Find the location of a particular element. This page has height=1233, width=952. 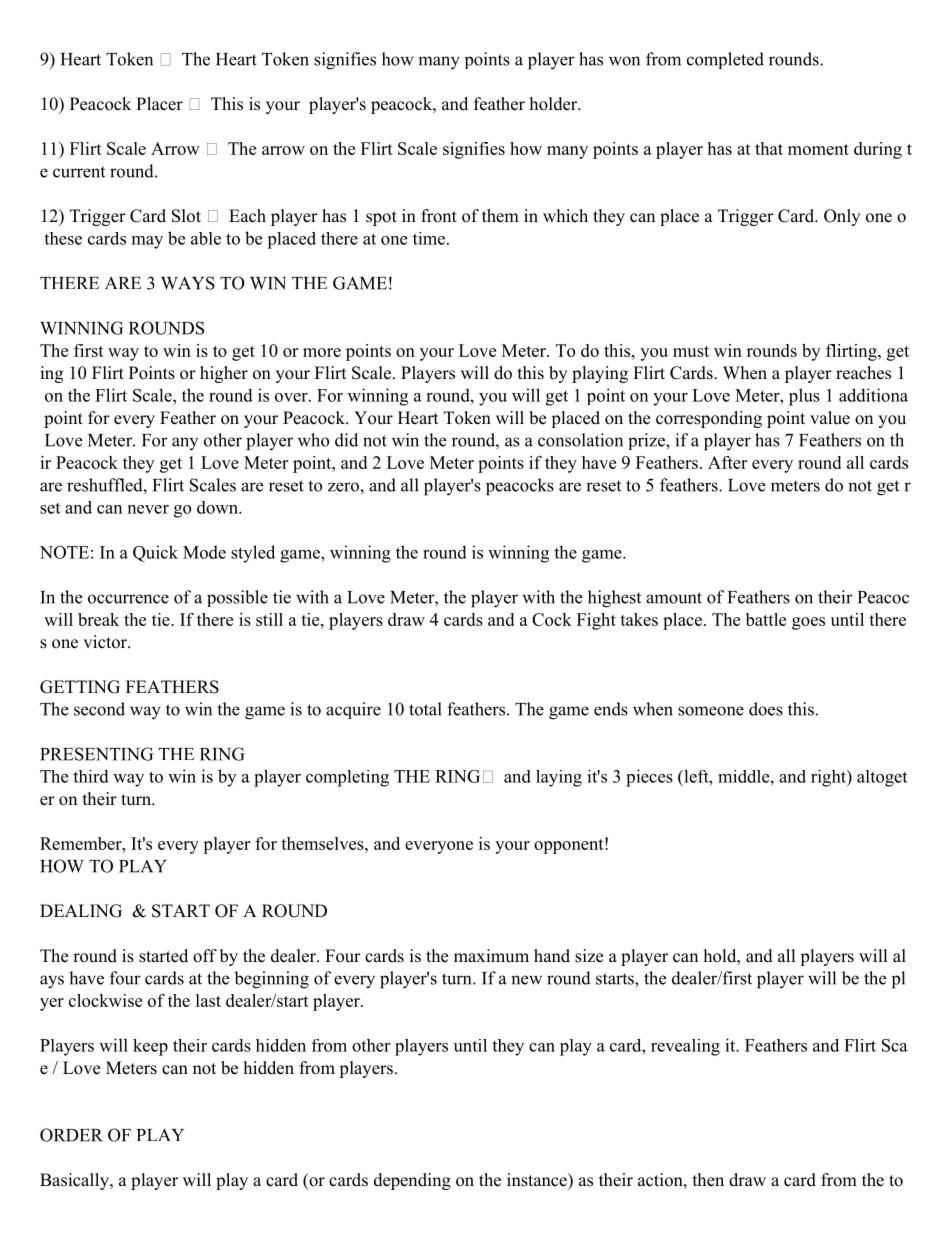

occurrence is located at coordinates (128, 599).
